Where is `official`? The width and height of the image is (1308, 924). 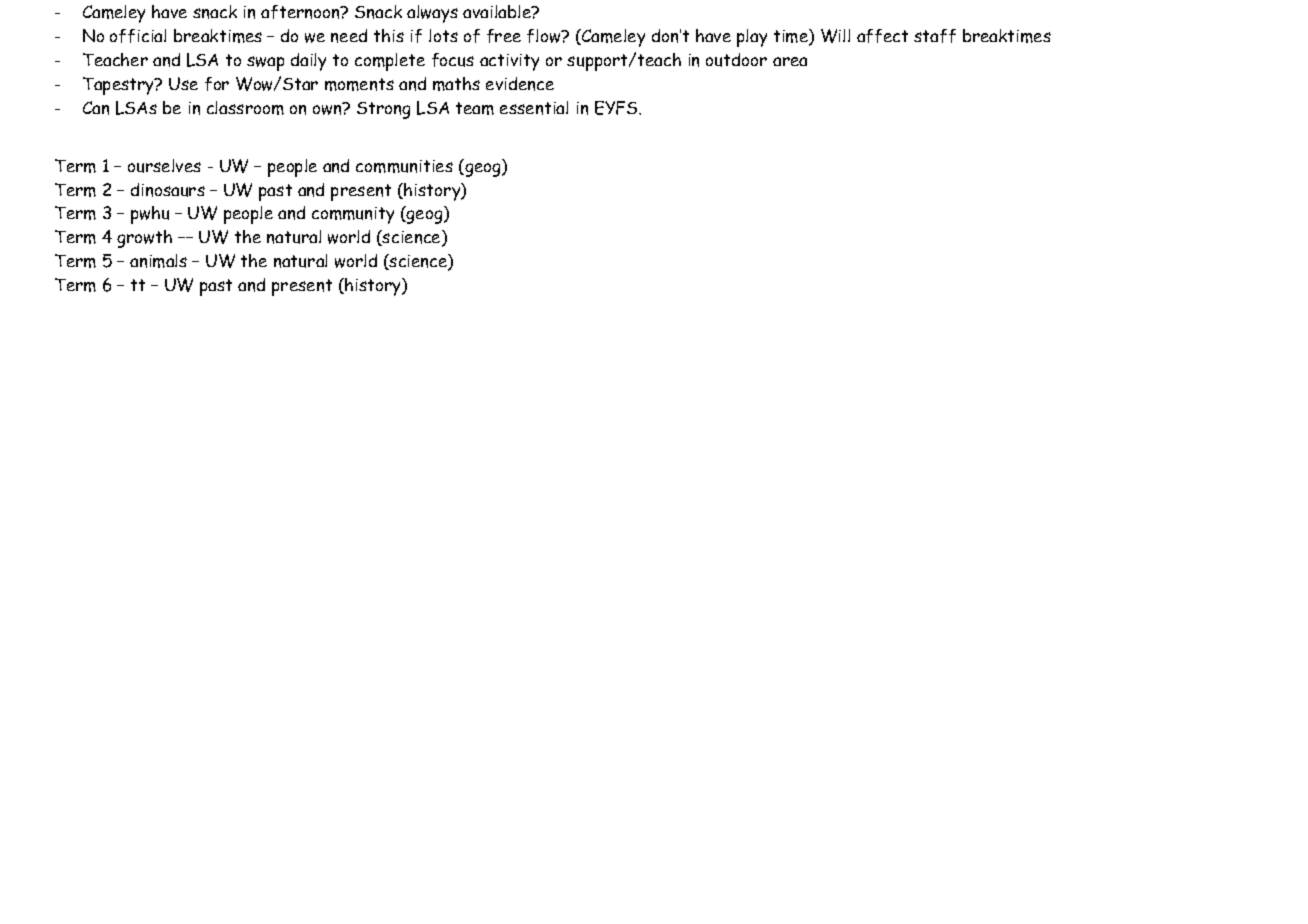 official is located at coordinates (138, 36).
